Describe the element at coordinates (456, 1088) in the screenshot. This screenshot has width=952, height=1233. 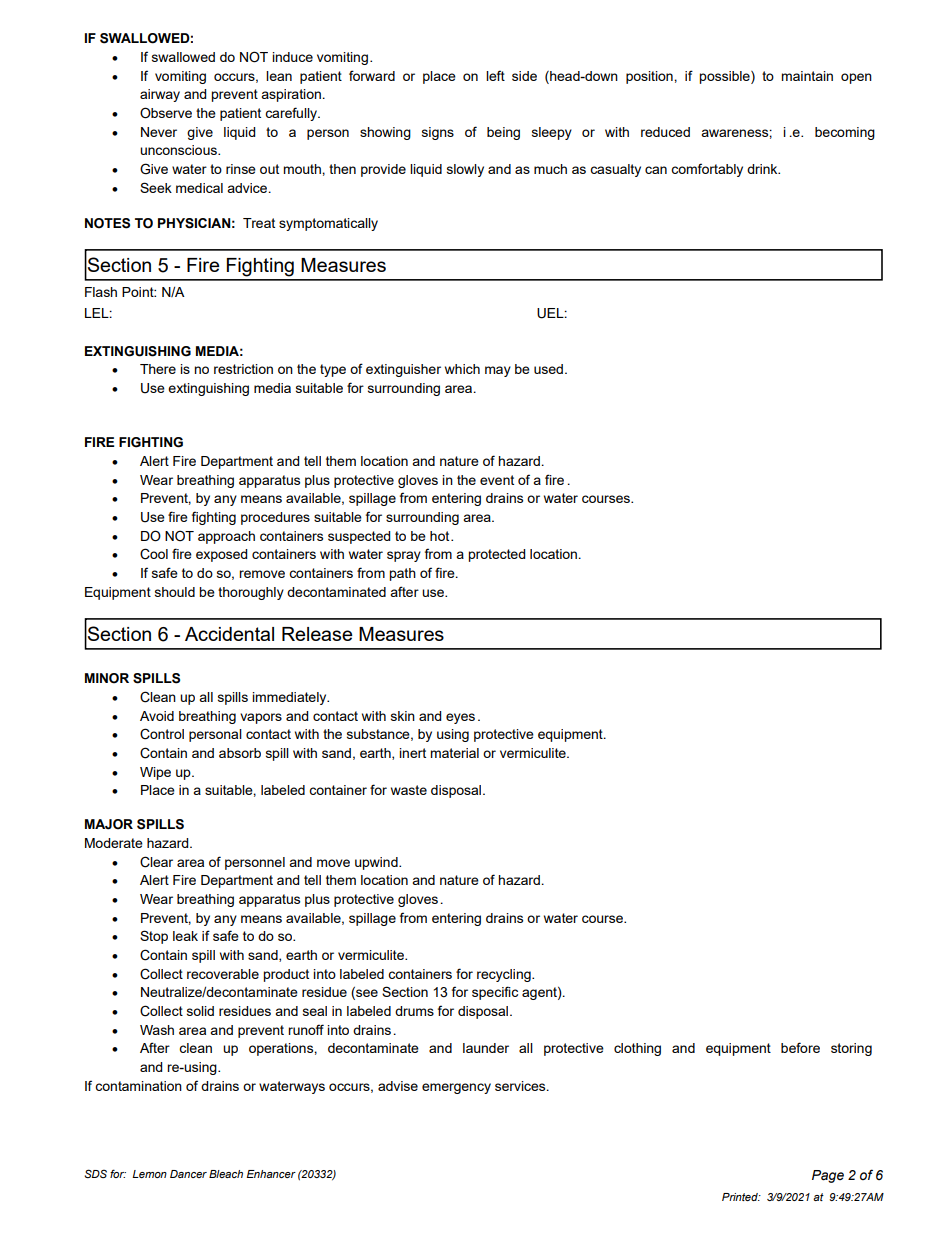
I see `emergency` at that location.
